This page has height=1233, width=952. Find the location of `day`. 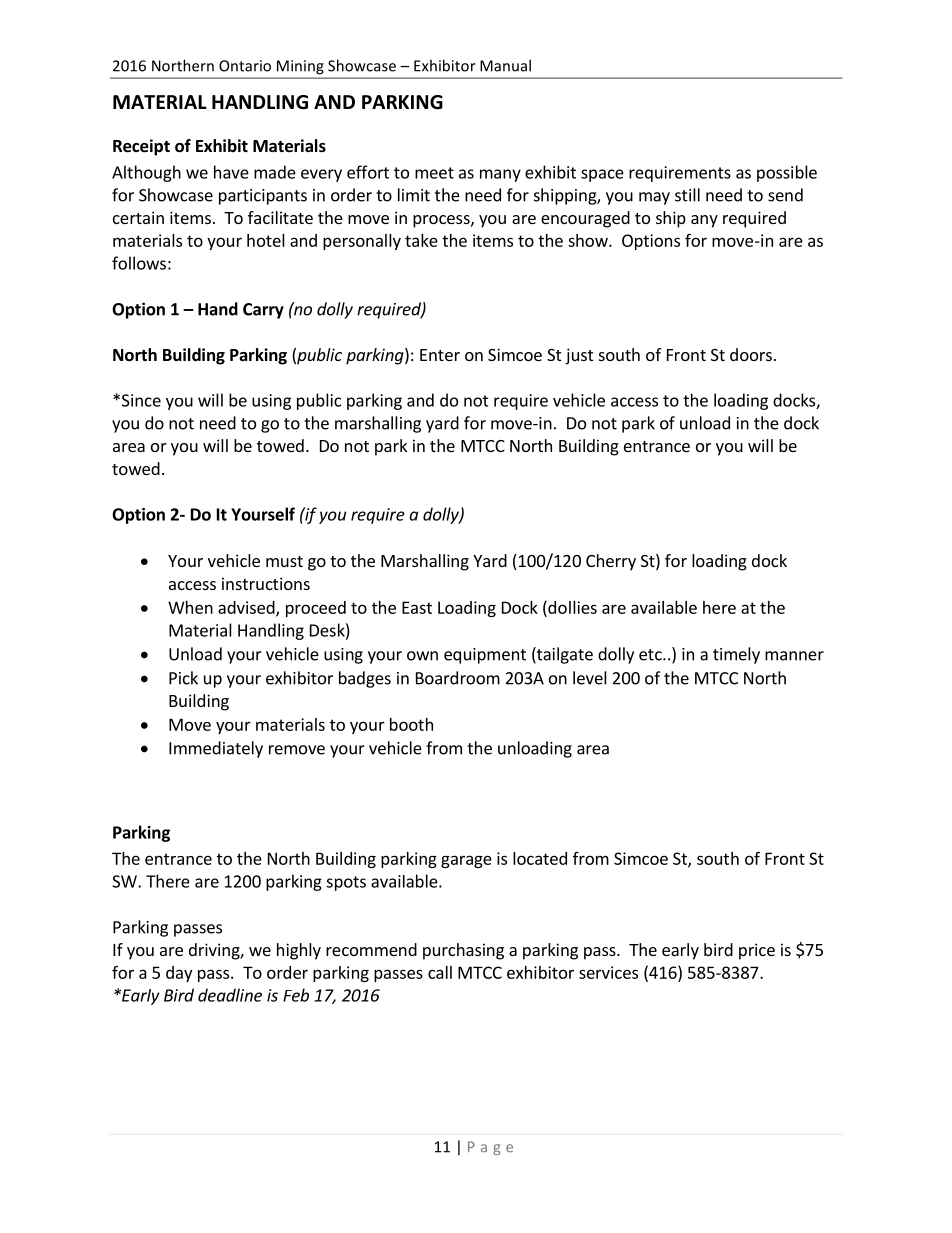

day is located at coordinates (179, 974).
